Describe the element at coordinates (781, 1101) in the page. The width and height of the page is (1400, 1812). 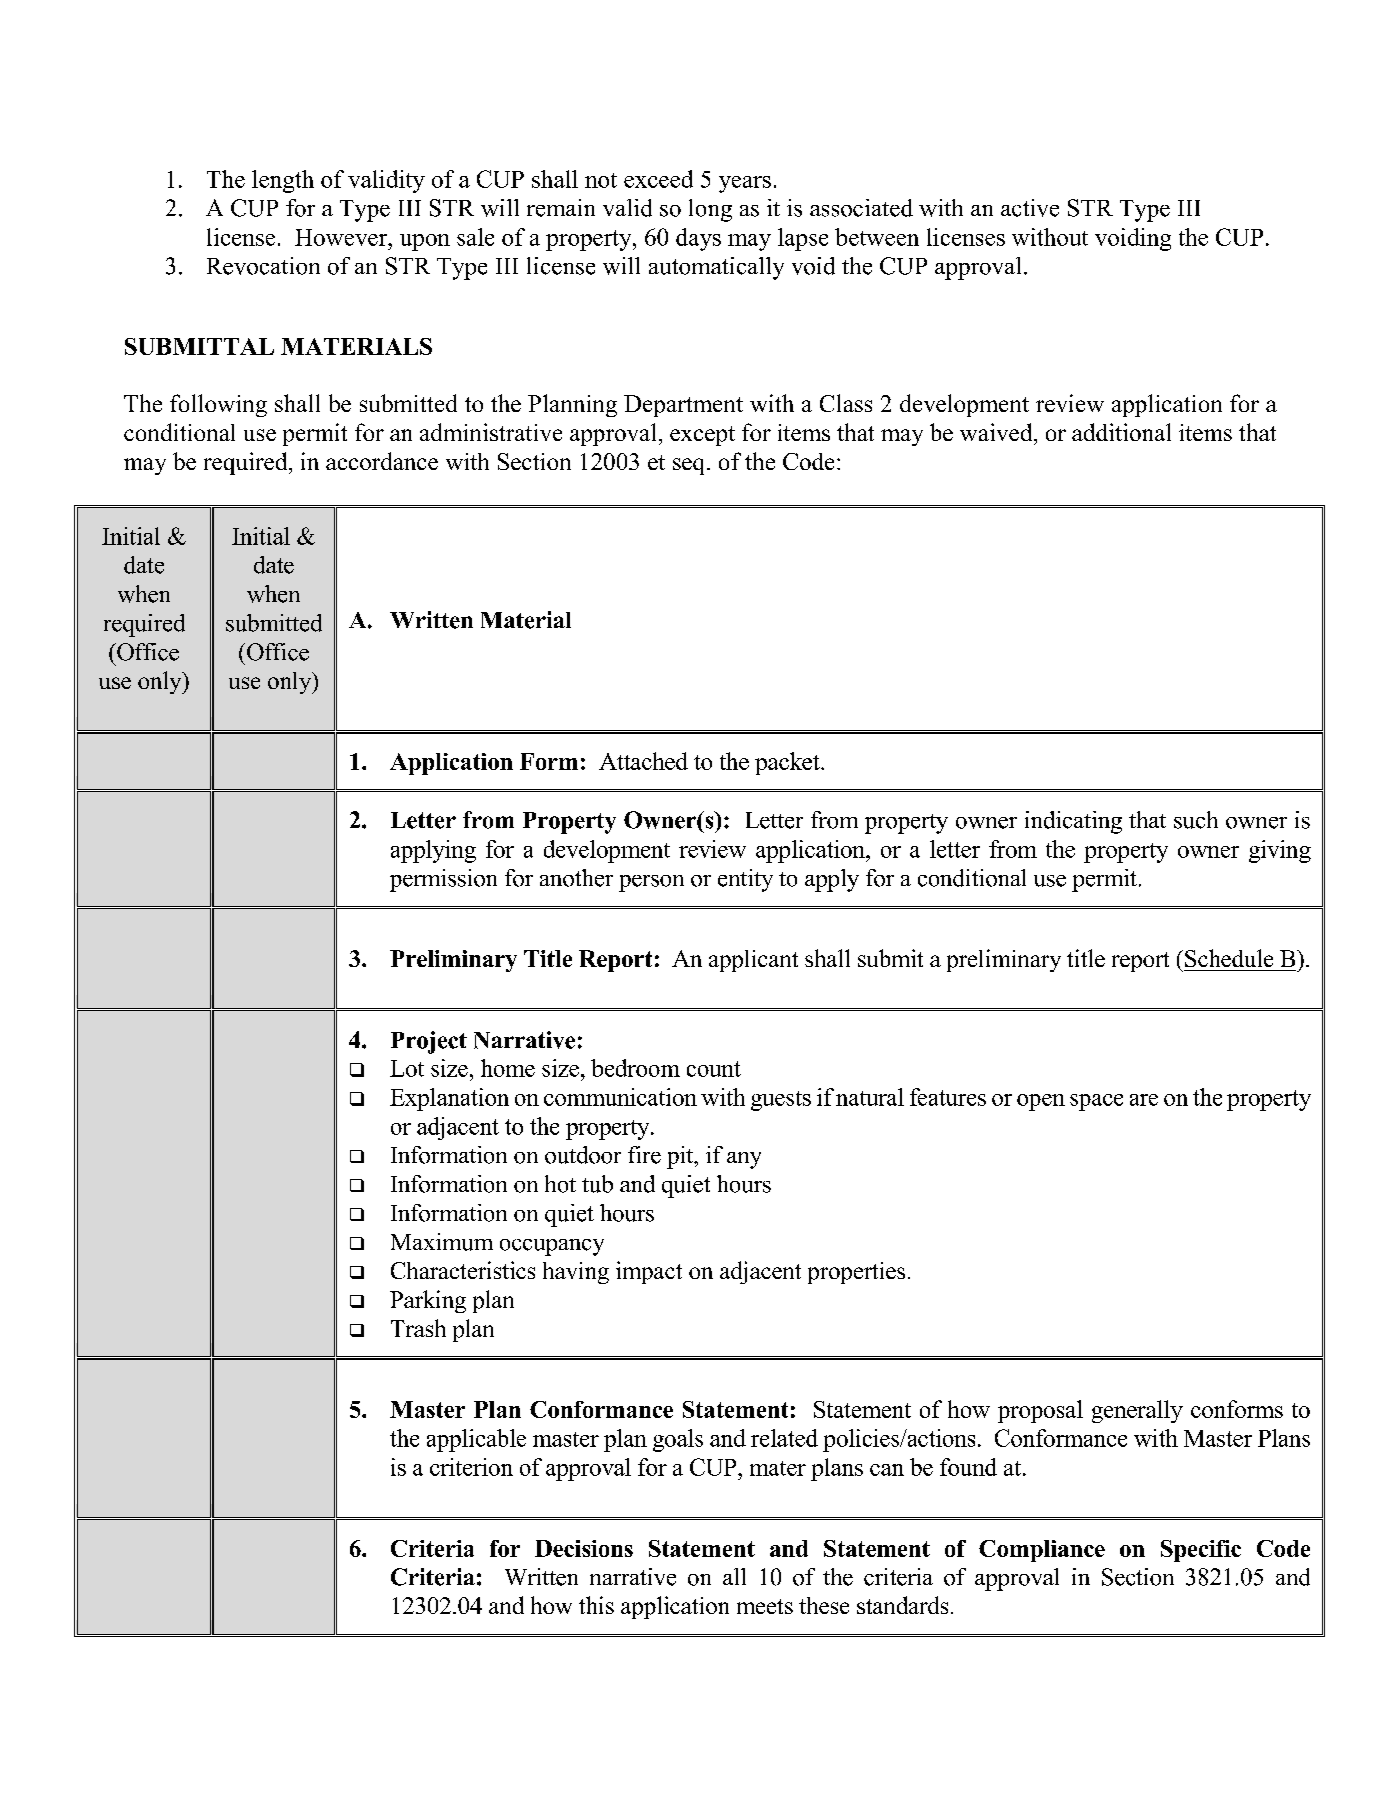
I see `guests` at that location.
